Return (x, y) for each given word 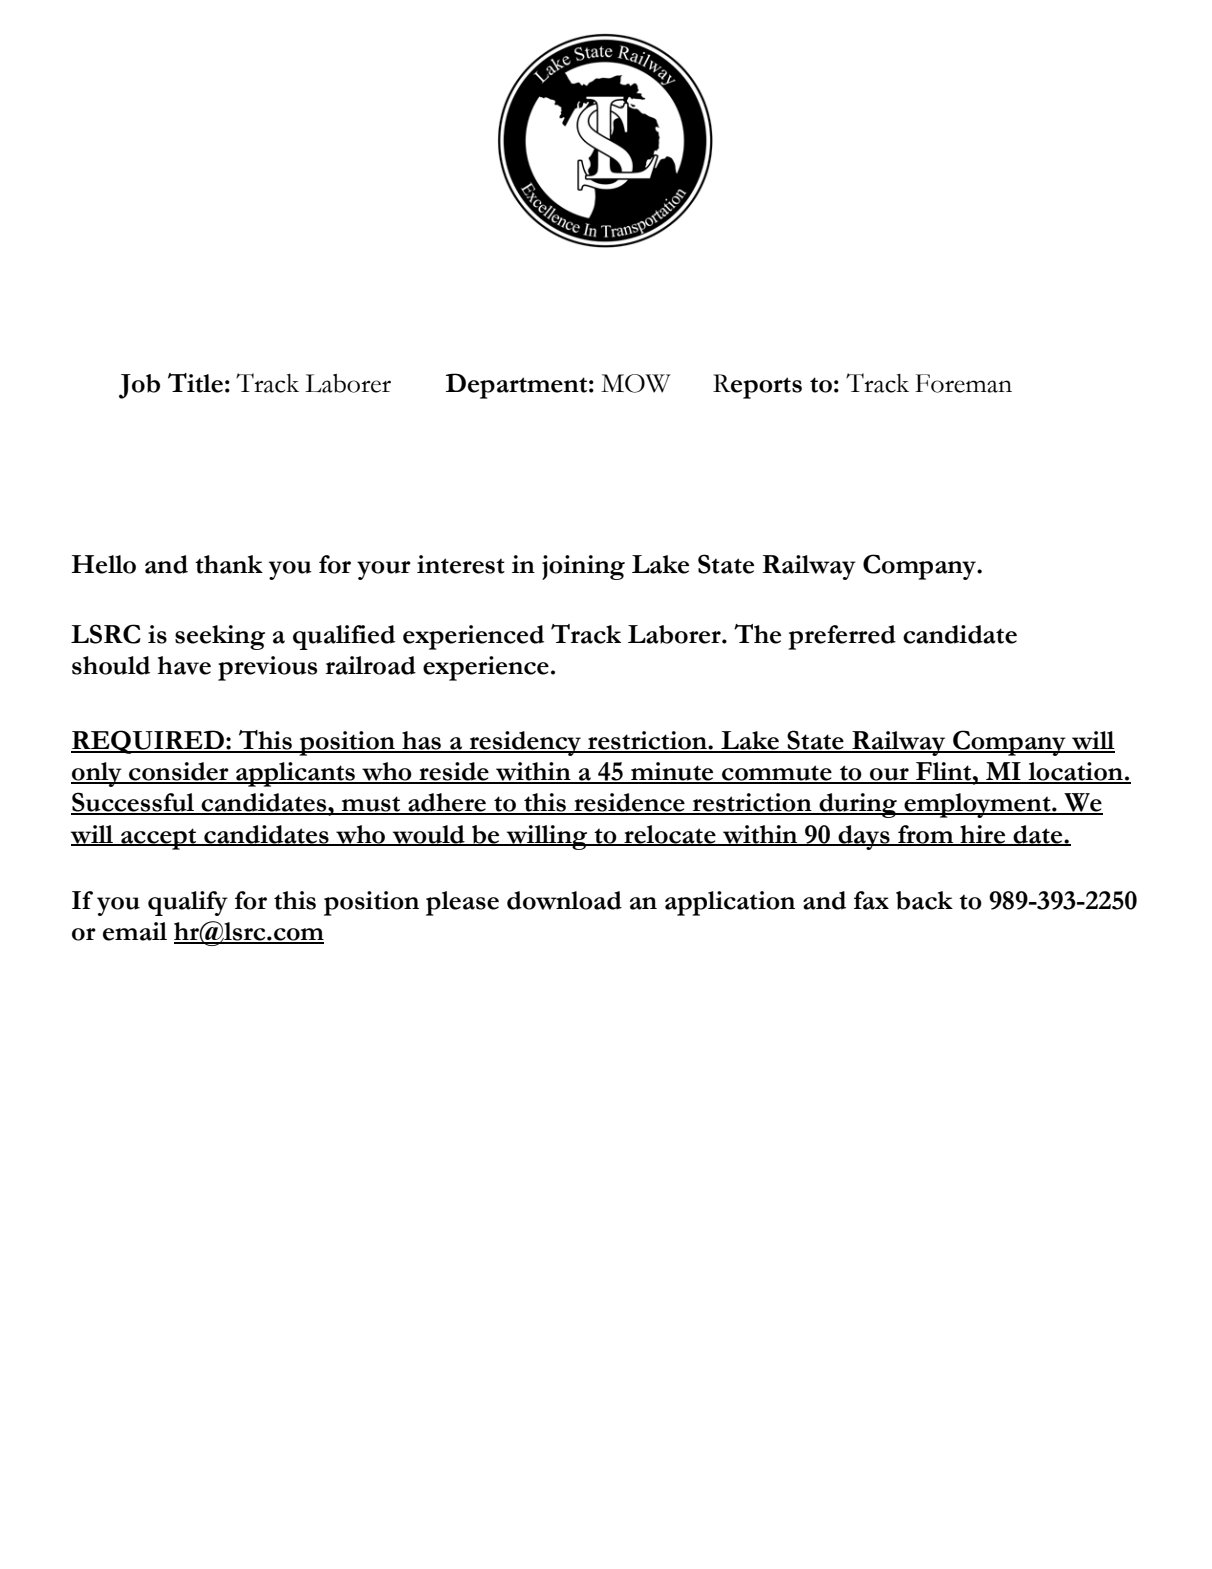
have (184, 665)
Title (195, 383)
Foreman (963, 383)
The (757, 634)
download (564, 900)
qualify (188, 903)
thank (229, 564)
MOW (636, 383)
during (858, 805)
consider (179, 772)
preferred (842, 637)
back (924, 900)
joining (583, 567)
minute (672, 772)
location (1075, 772)
